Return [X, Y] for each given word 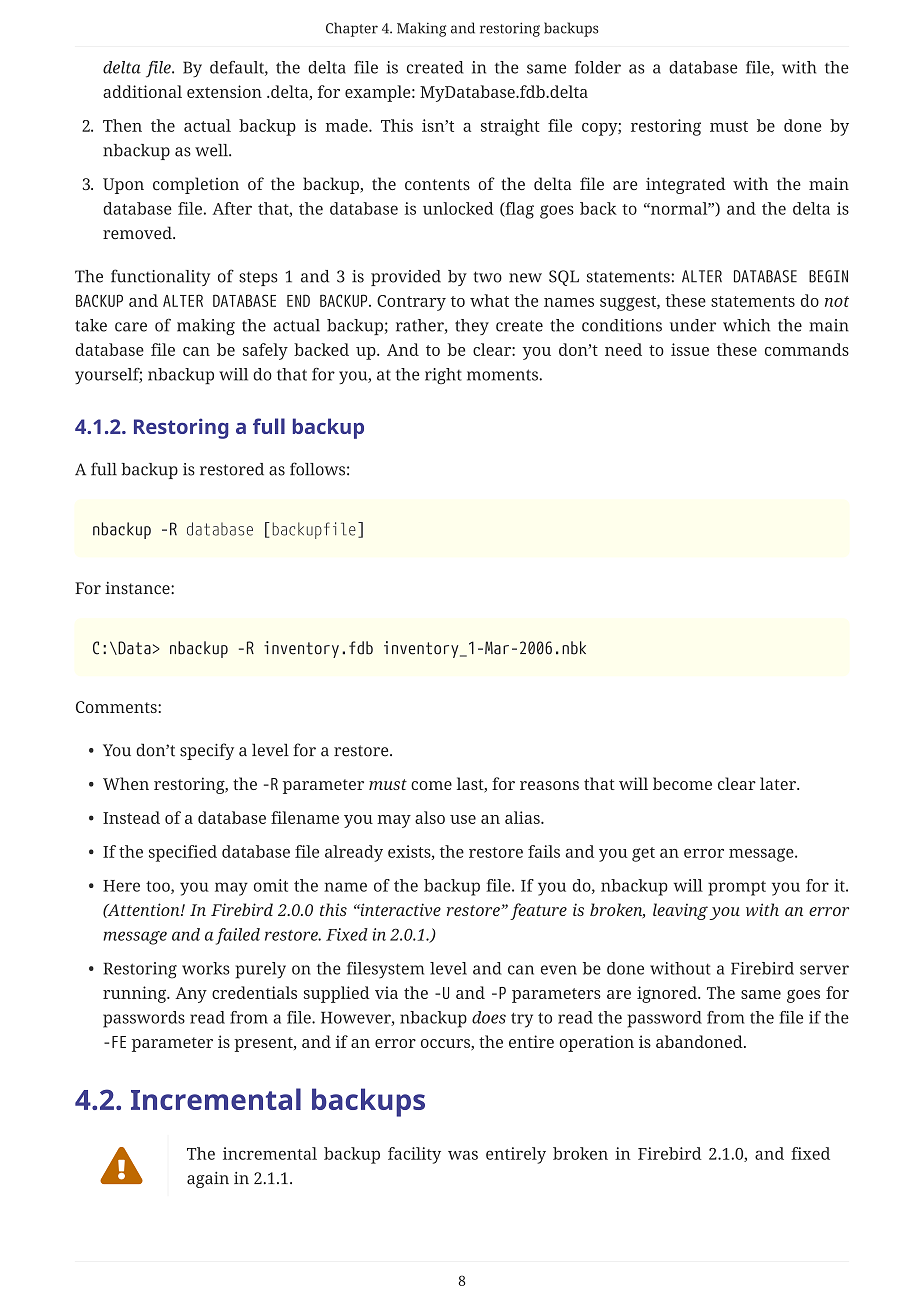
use [463, 819]
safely [265, 351]
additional [142, 91]
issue [690, 349]
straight [510, 127]
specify [207, 751]
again [208, 1180]
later [779, 783]
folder [598, 67]
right [443, 376]
